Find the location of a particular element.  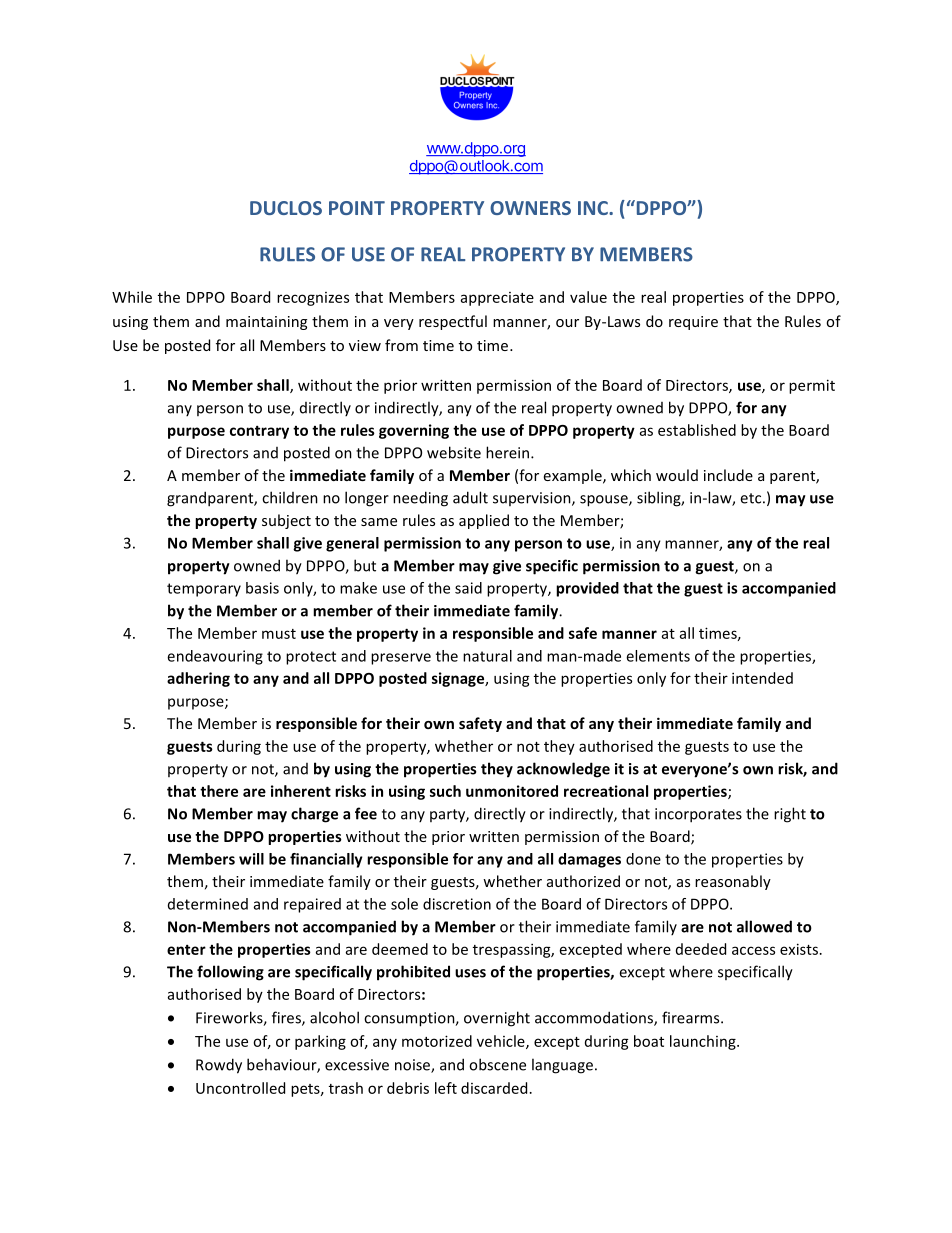

include is located at coordinates (728, 475).
